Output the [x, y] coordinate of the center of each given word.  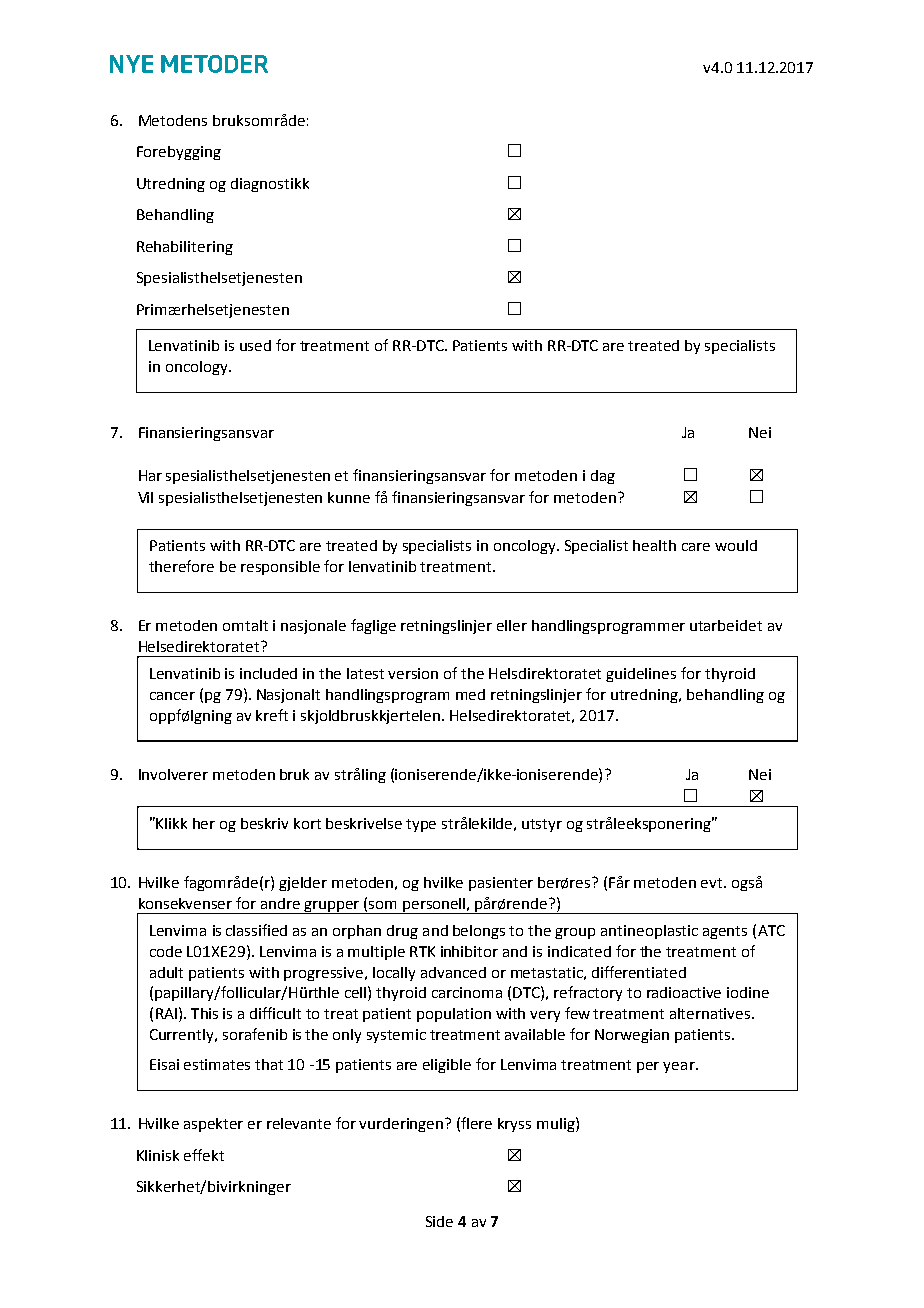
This [204, 1013]
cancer [172, 696]
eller [512, 625]
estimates [217, 1064]
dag [603, 477]
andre [280, 903]
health [654, 545]
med [470, 694]
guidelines [641, 675]
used [255, 345]
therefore [181, 566]
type [421, 825]
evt [713, 883]
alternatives [711, 1013]
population [454, 1015]
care [696, 547]
